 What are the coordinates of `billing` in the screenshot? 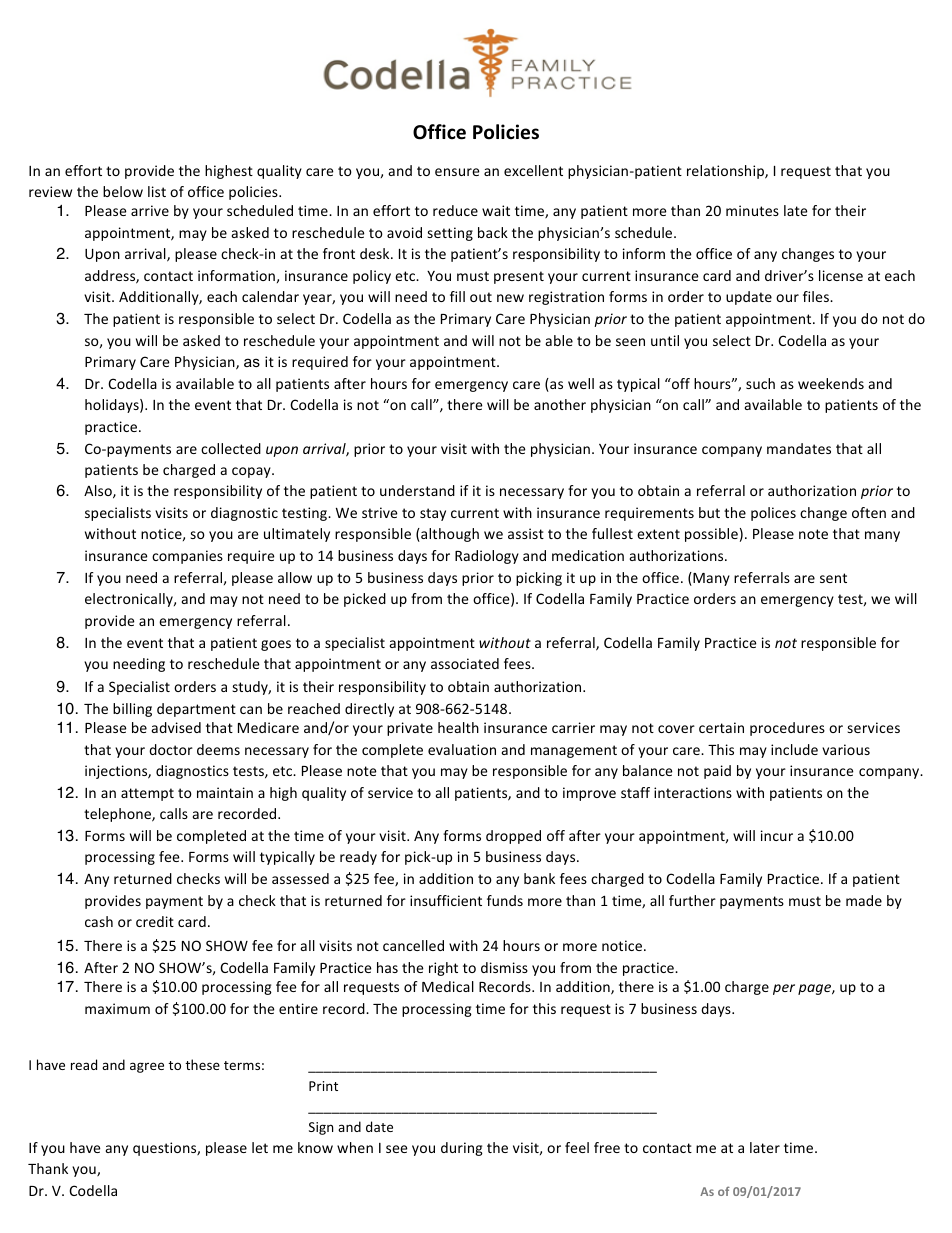 It's located at (132, 710).
